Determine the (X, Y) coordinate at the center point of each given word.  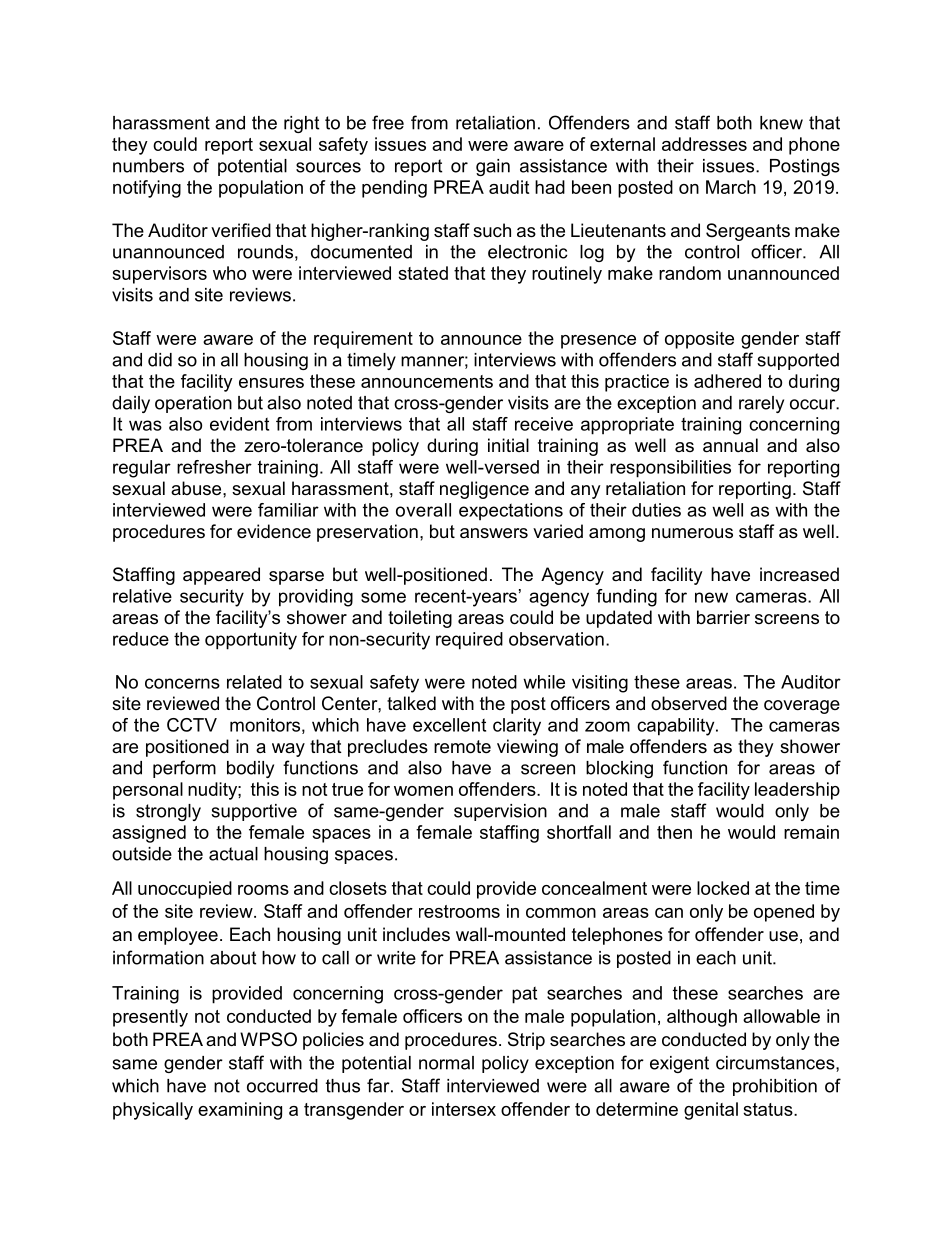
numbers (148, 166)
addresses (704, 144)
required (469, 641)
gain (493, 167)
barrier (723, 617)
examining (240, 1111)
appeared (221, 576)
